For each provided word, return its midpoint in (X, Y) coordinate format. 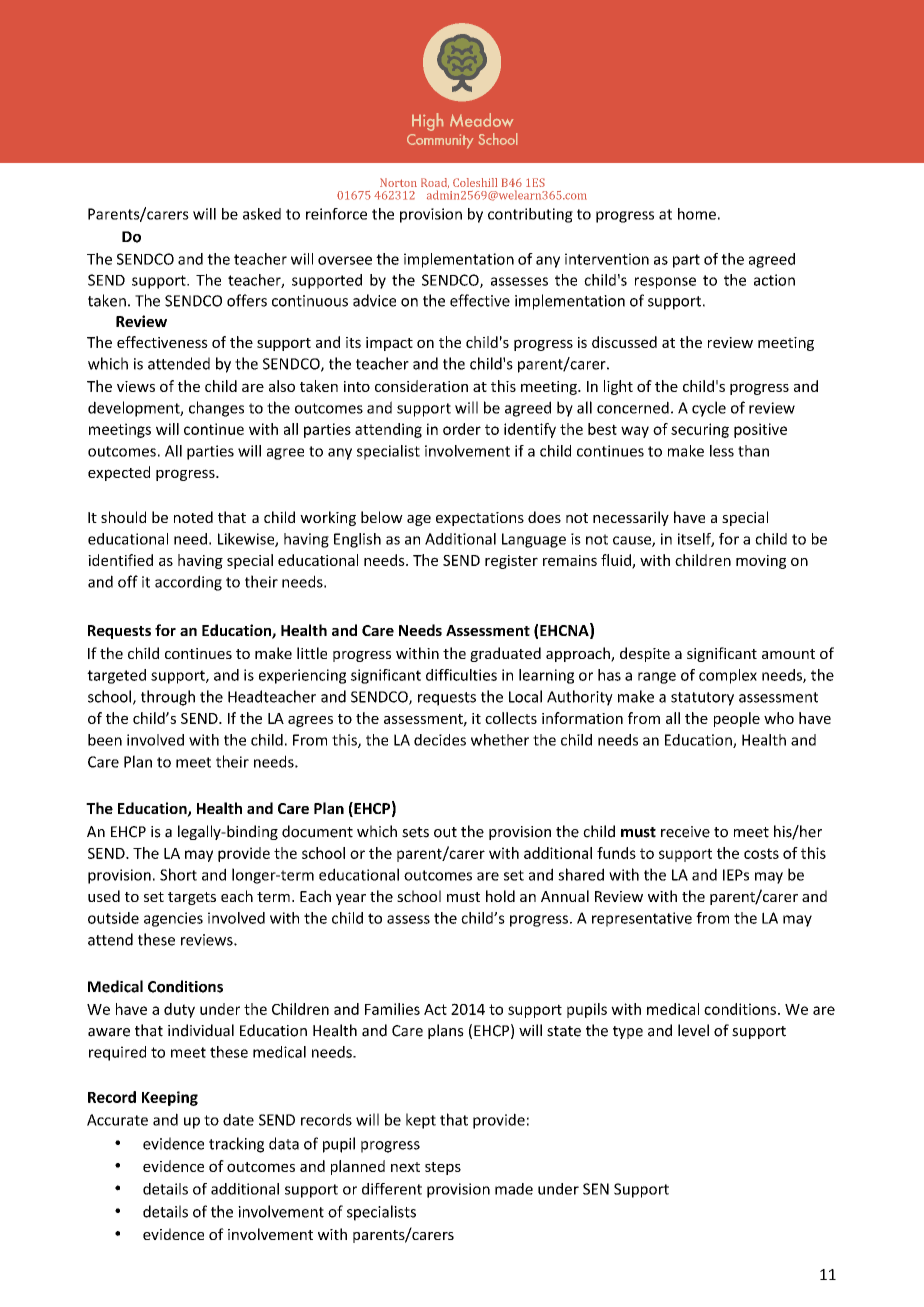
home (697, 214)
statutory (702, 699)
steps (443, 1168)
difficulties (461, 675)
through (168, 698)
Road (435, 183)
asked (262, 214)
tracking (236, 1145)
